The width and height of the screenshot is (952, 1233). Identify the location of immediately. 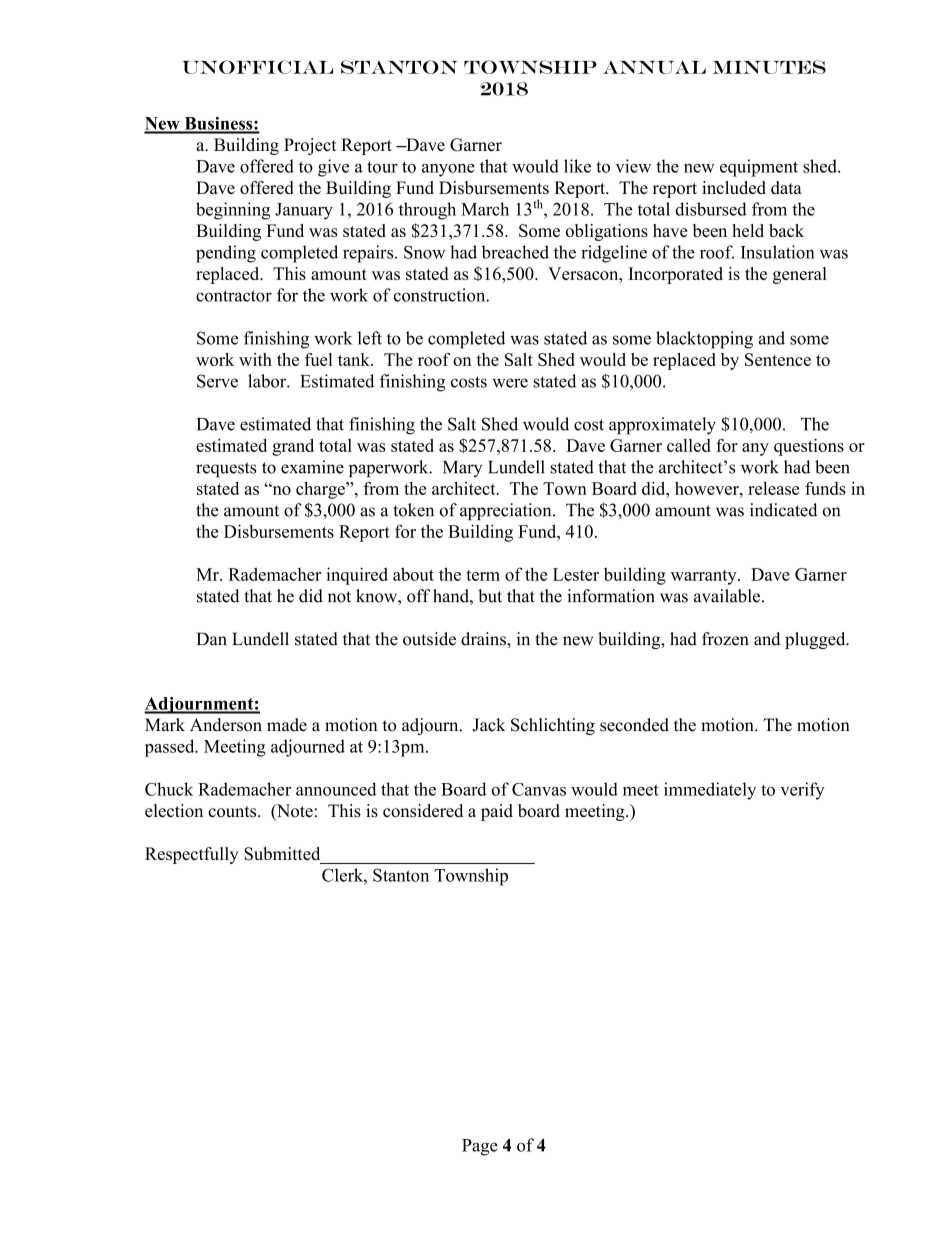
(710, 791).
